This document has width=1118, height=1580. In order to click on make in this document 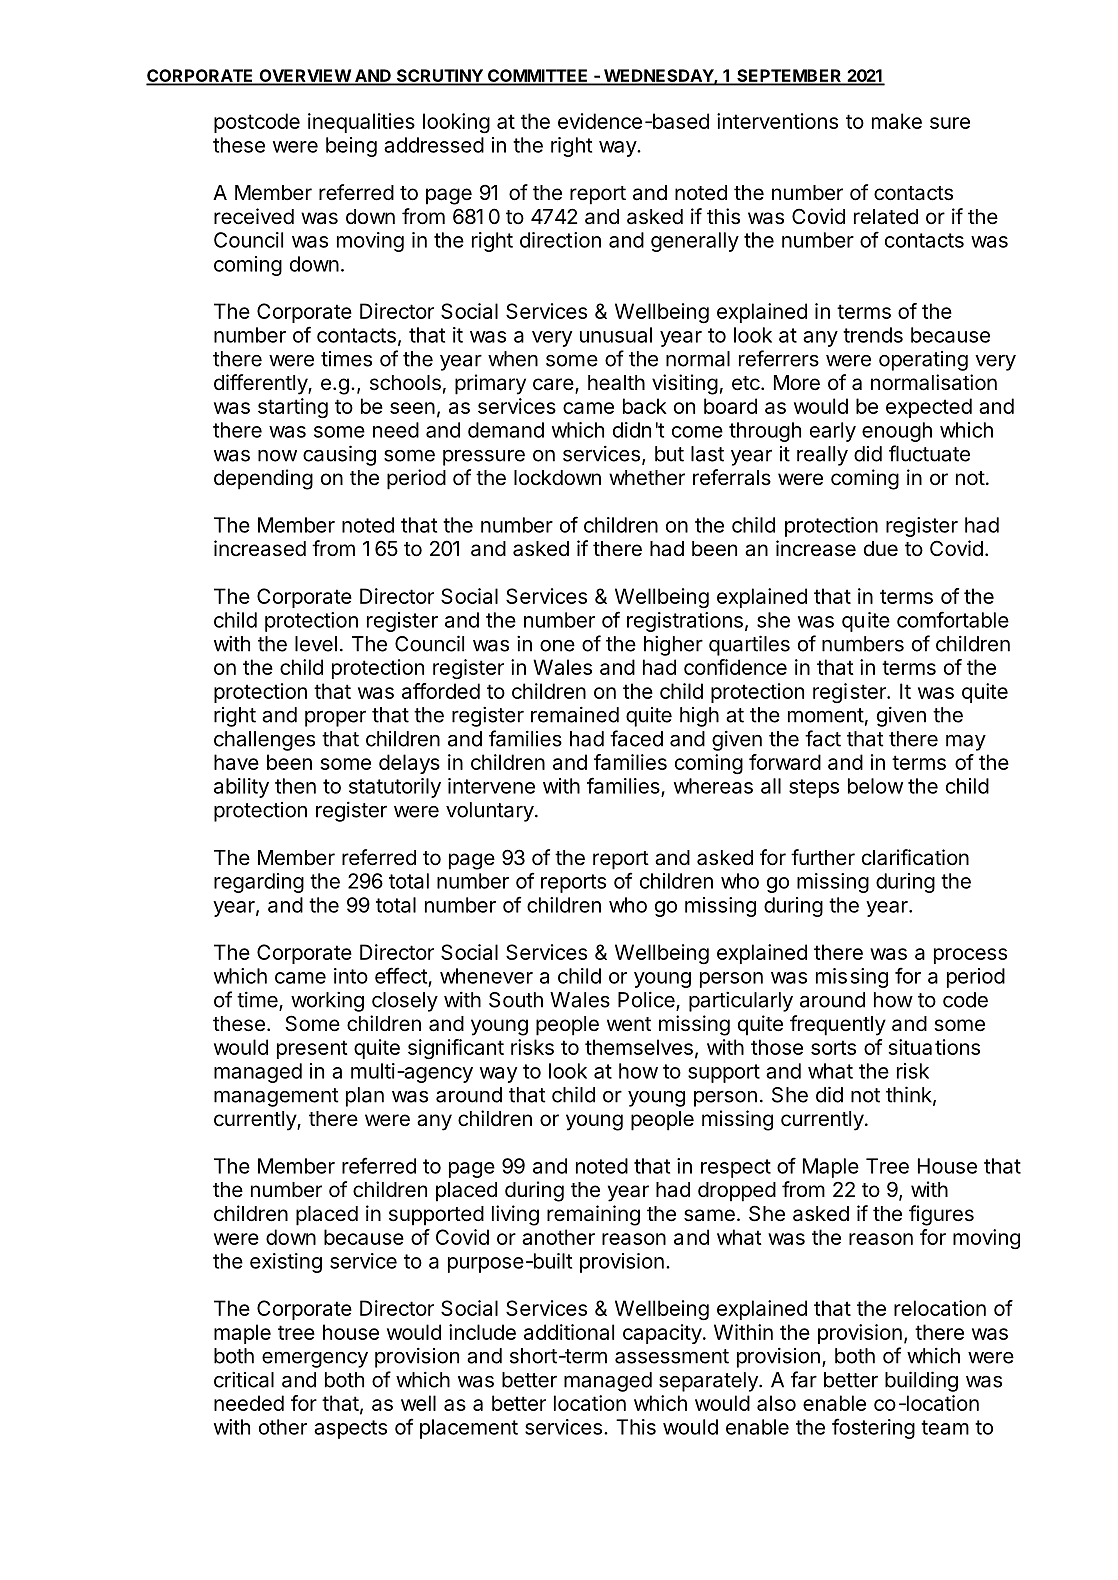, I will do `click(897, 121)`.
